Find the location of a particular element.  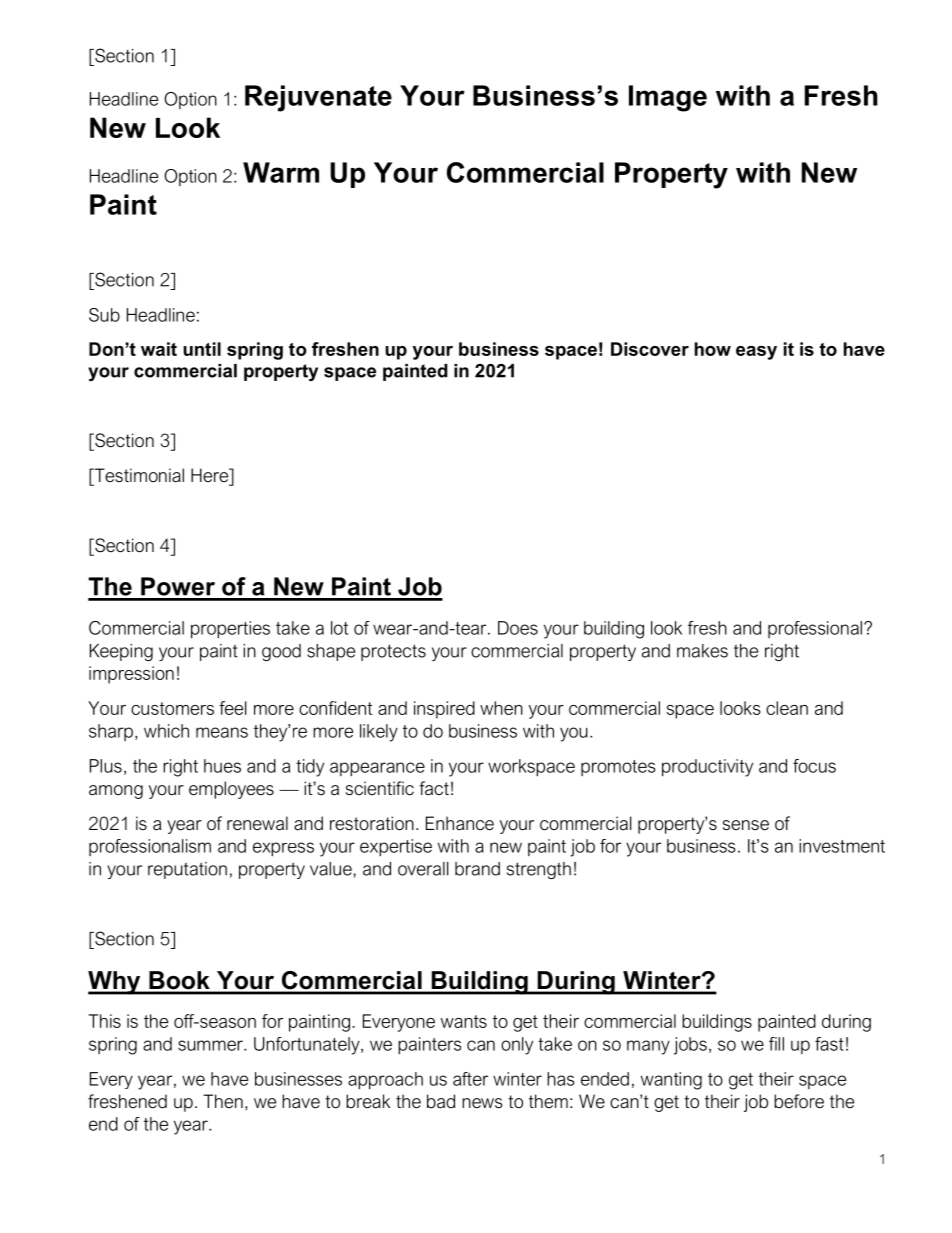

Warm is located at coordinates (281, 172).
